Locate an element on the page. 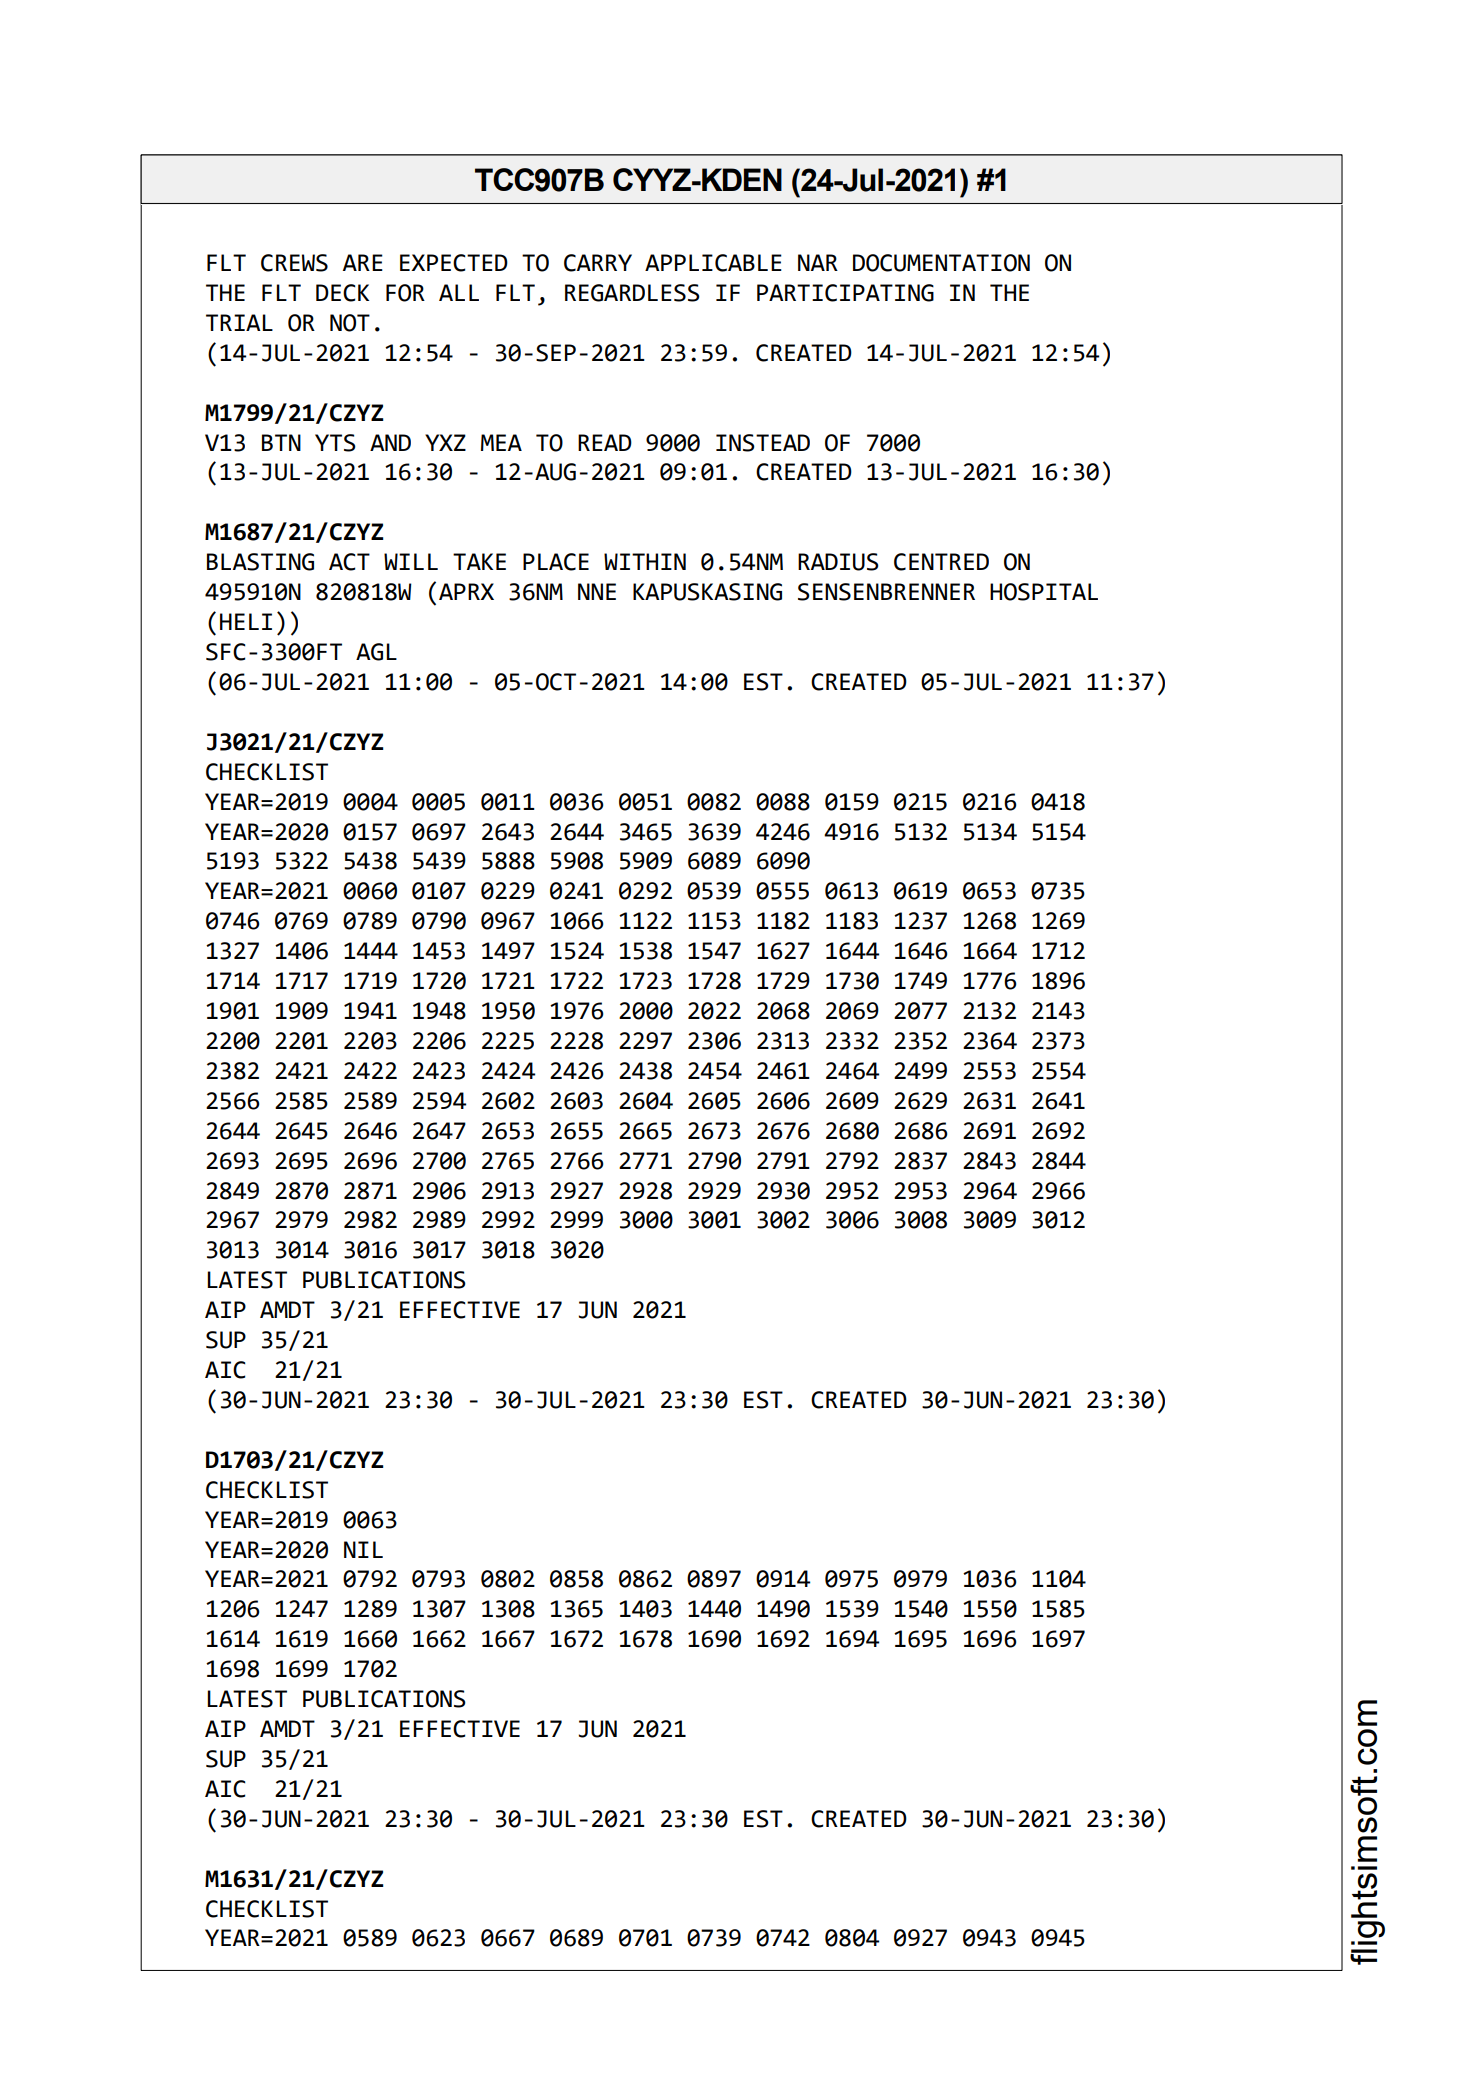 The width and height of the document is (1484, 2099). PLACE is located at coordinates (556, 562).
